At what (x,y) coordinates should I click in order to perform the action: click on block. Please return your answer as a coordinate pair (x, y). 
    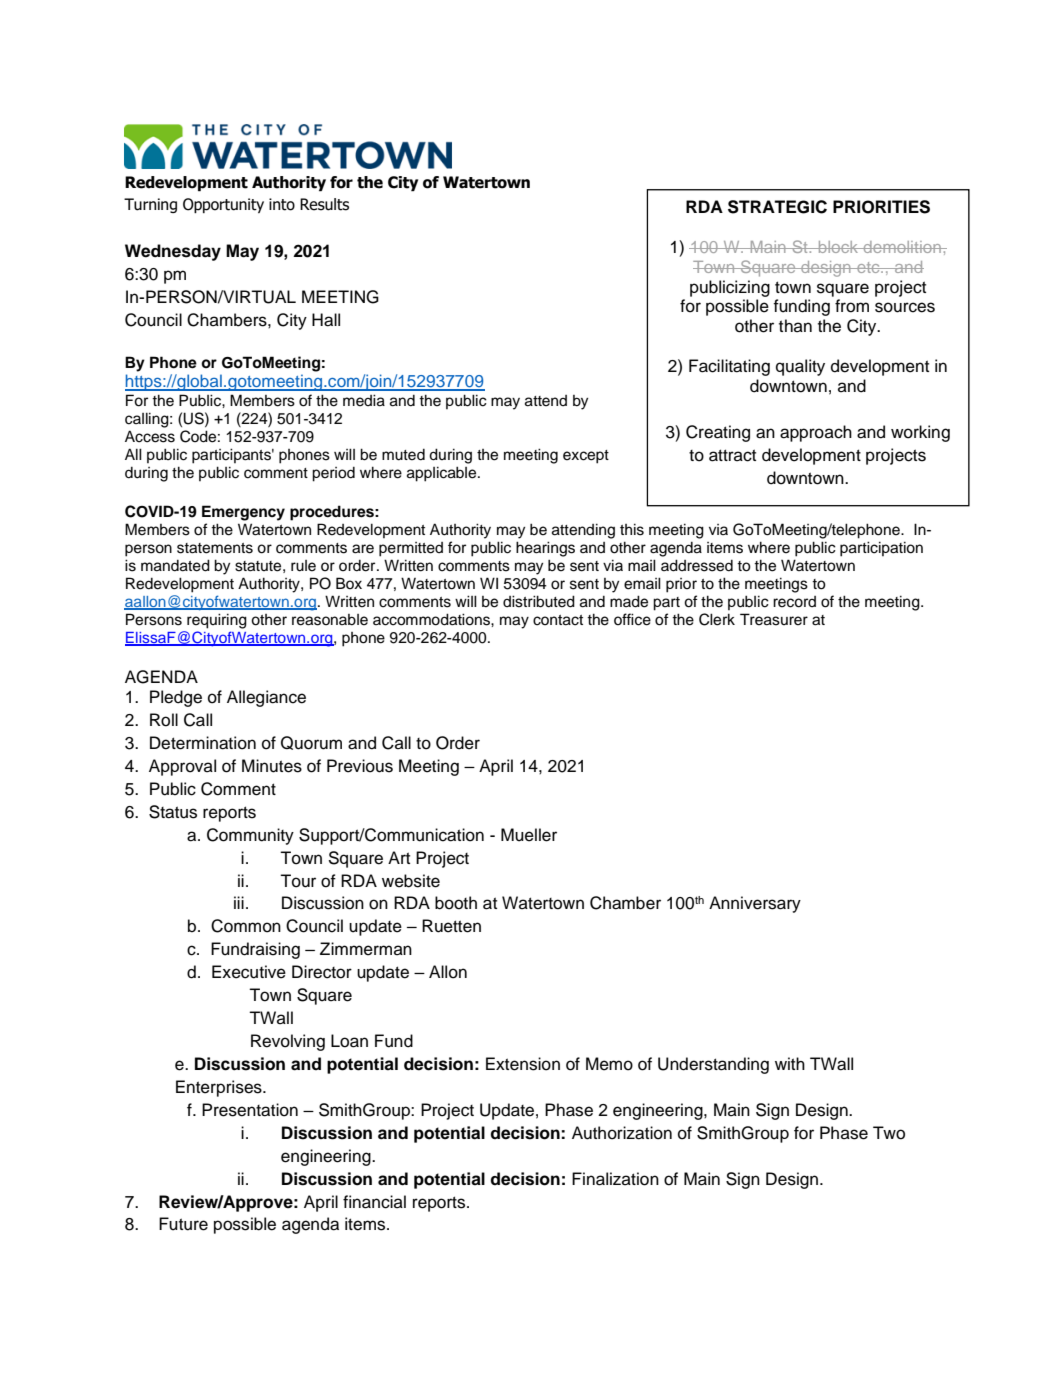
    Looking at the image, I should click on (838, 247).
